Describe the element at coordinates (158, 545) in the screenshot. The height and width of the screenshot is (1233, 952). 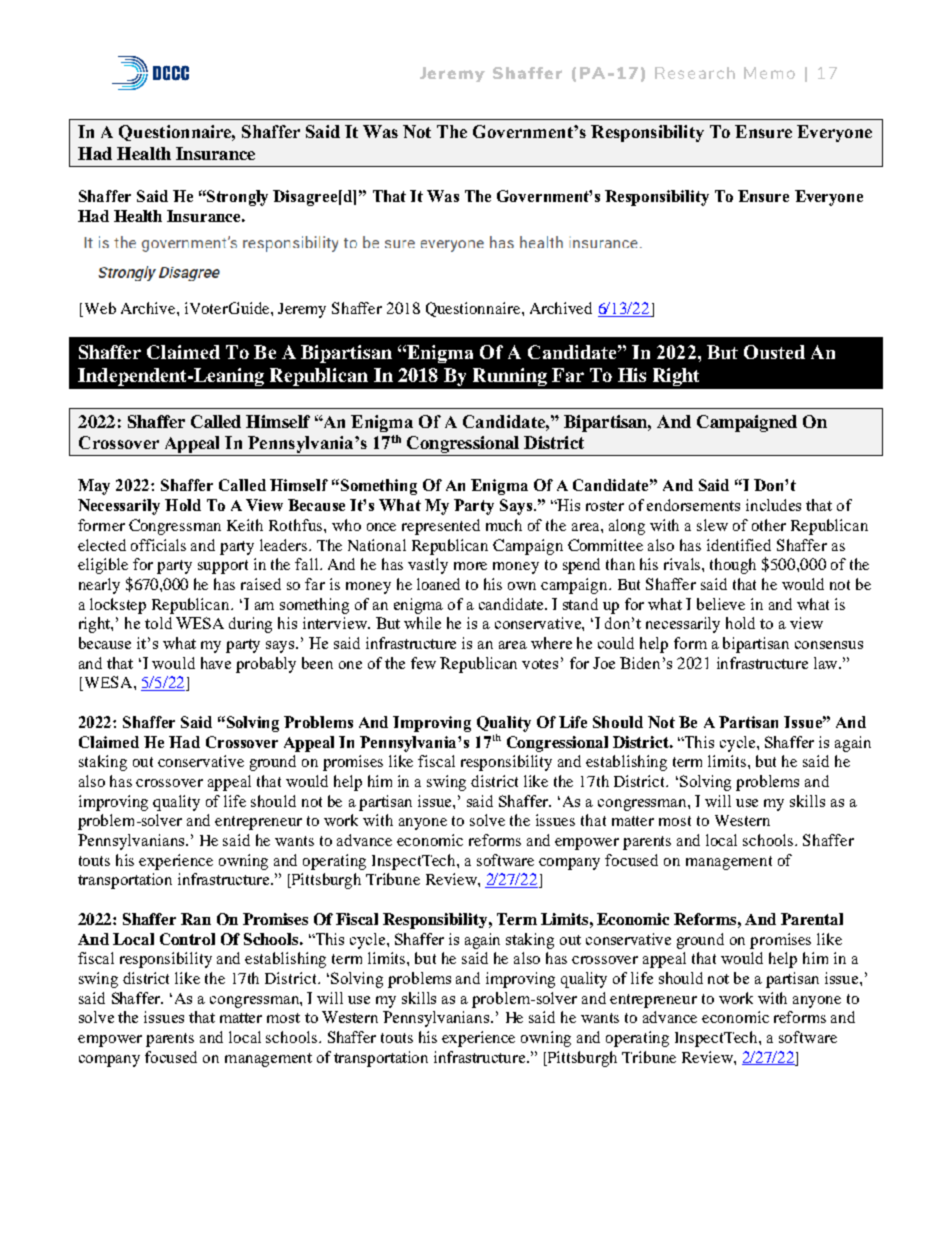
I see `officials` at that location.
